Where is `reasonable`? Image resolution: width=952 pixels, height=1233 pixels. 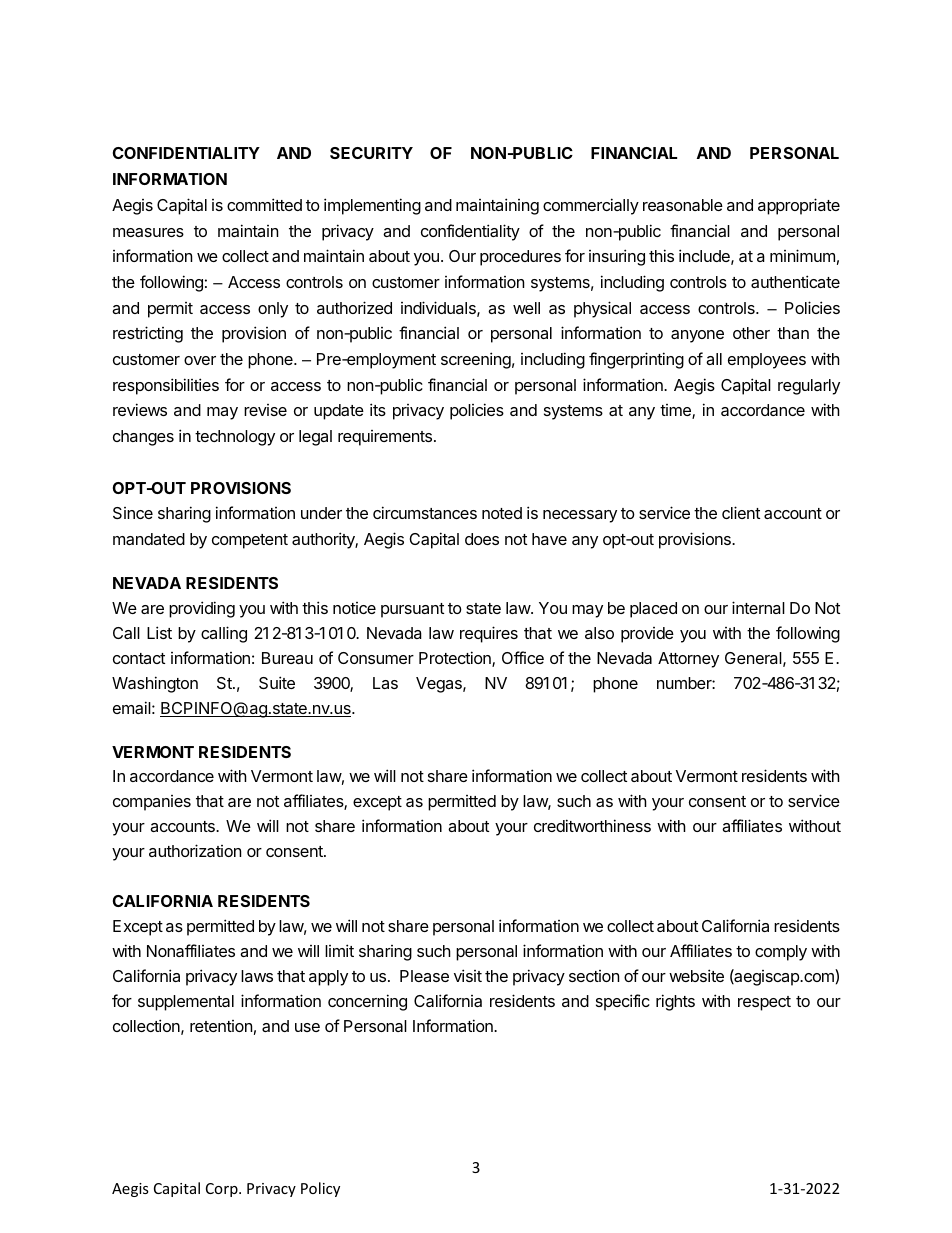
reasonable is located at coordinates (683, 205).
